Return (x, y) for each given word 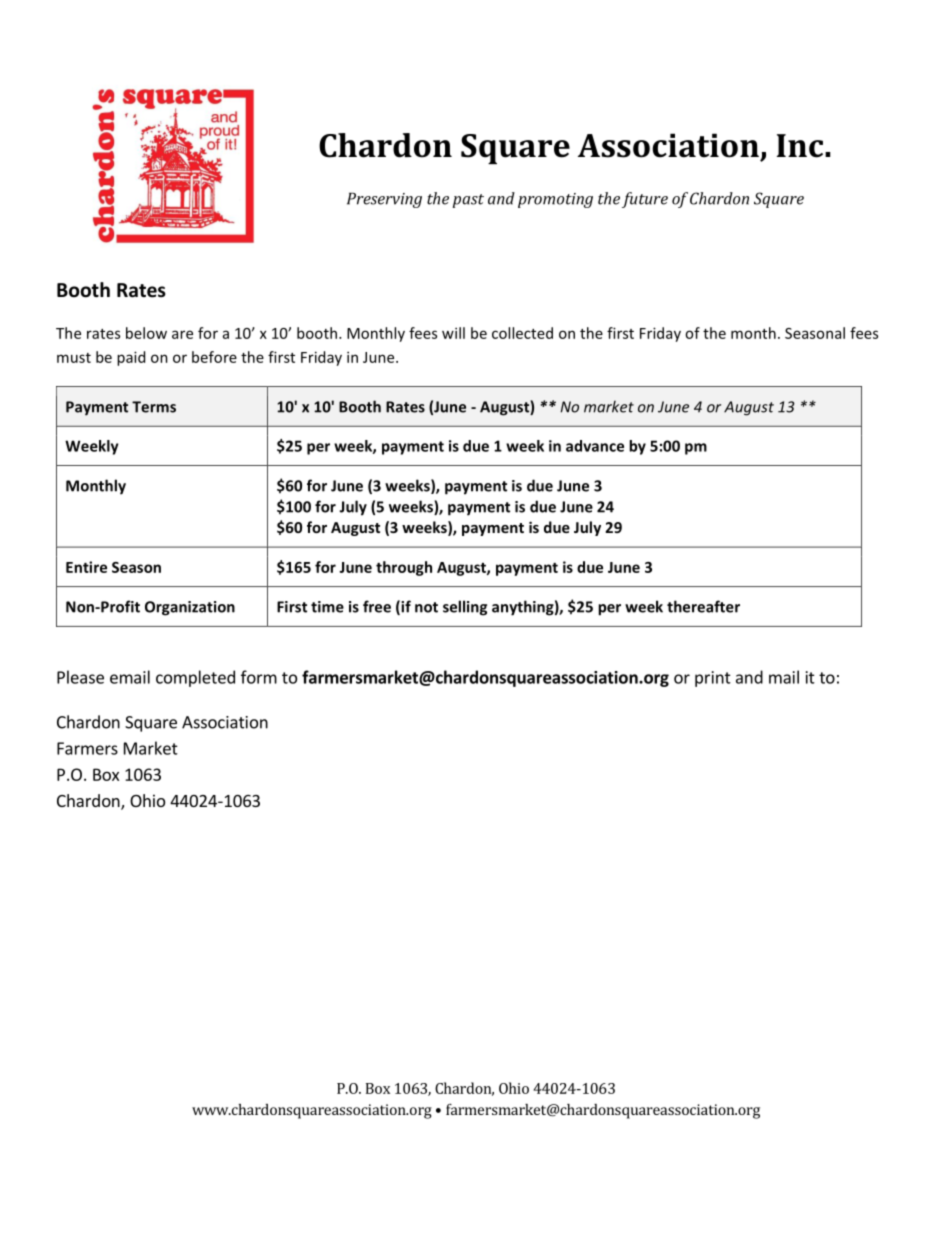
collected (522, 333)
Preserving (384, 200)
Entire (86, 567)
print (713, 679)
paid (131, 358)
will (453, 333)
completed (195, 678)
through (404, 568)
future (645, 200)
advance (595, 446)
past (468, 201)
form (259, 677)
